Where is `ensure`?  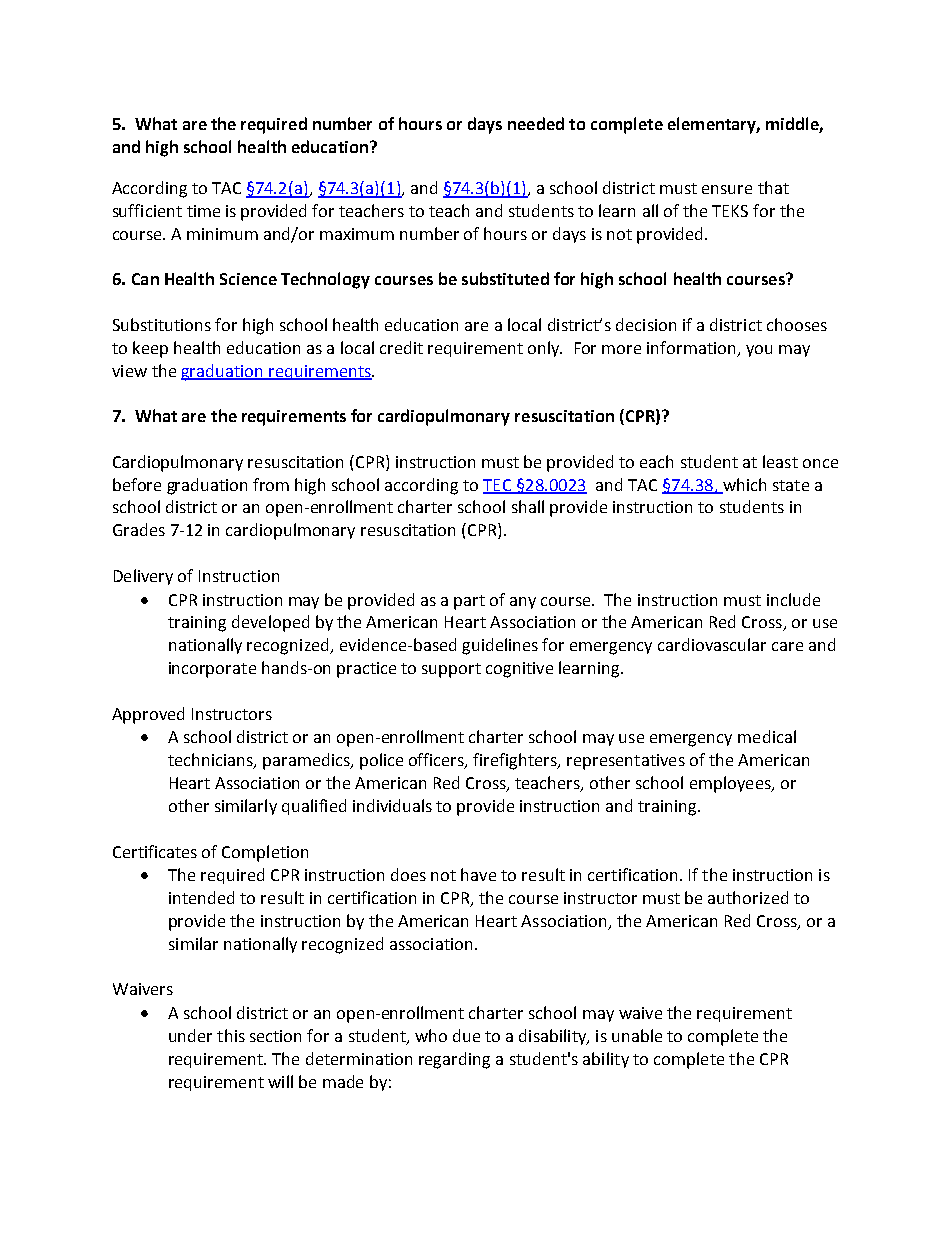
ensure is located at coordinates (727, 189).
